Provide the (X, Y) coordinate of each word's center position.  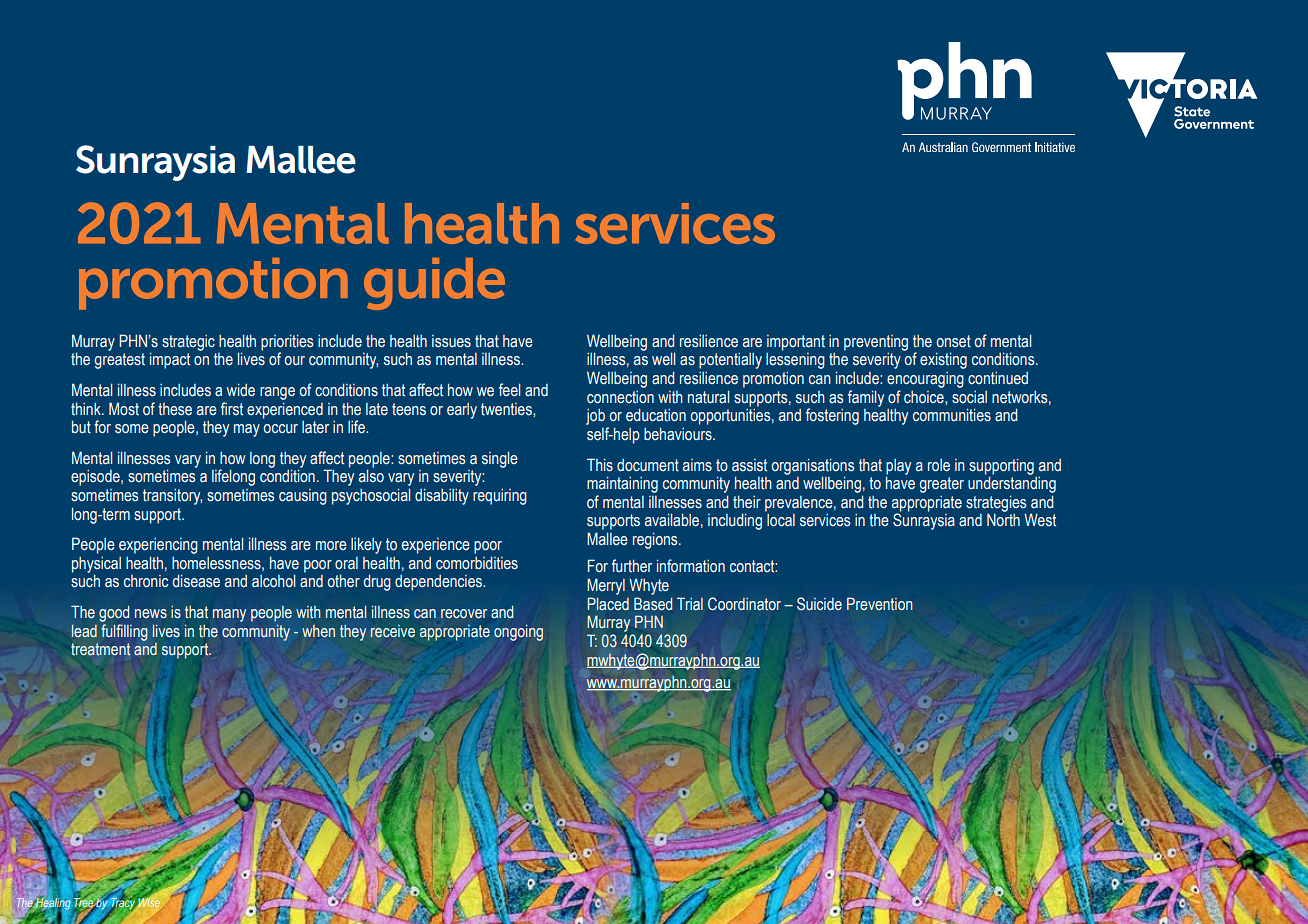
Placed (608, 604)
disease (196, 581)
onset (954, 341)
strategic (188, 343)
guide (434, 284)
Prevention (880, 604)
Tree (84, 902)
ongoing (518, 633)
